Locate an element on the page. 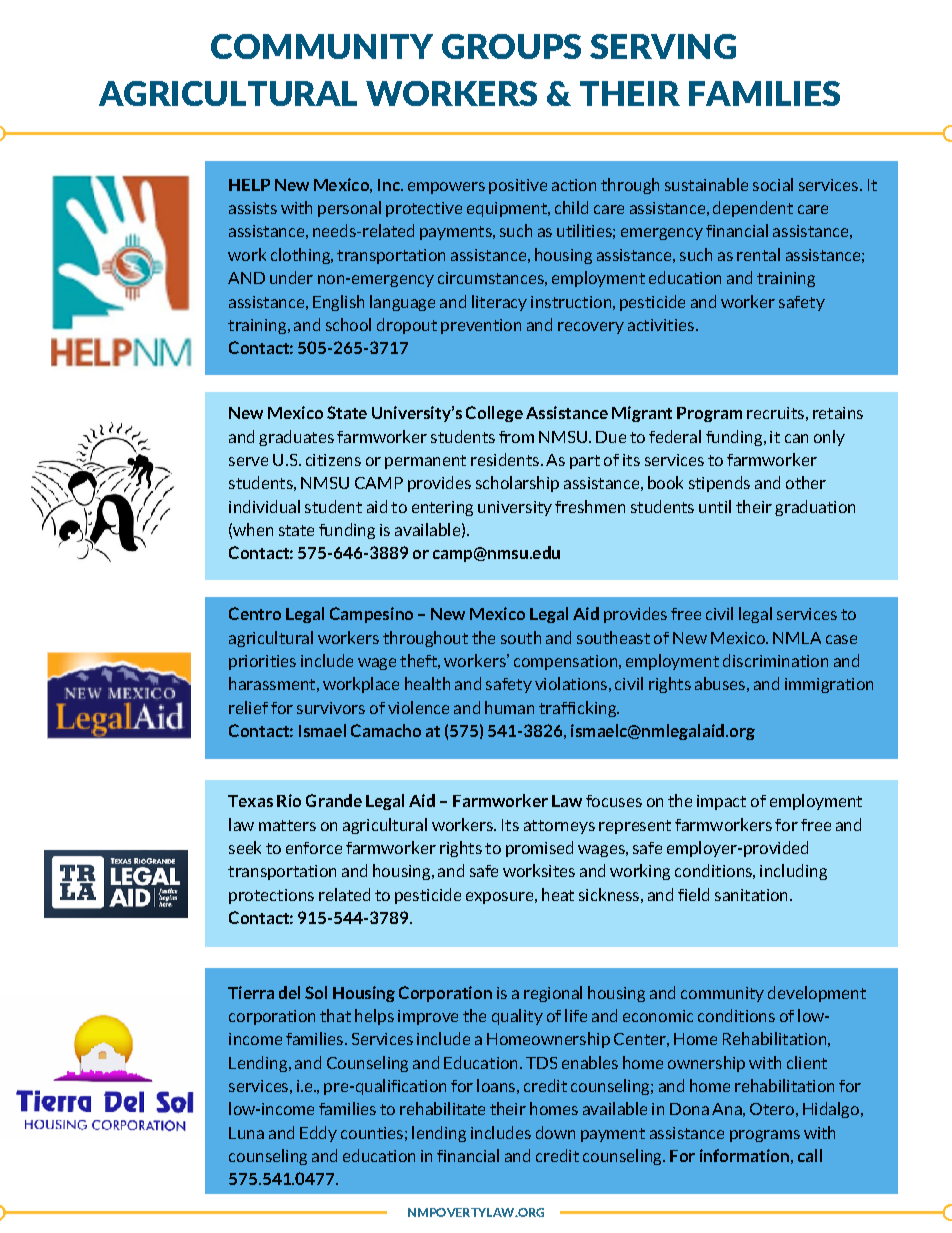  human is located at coordinates (509, 707).
